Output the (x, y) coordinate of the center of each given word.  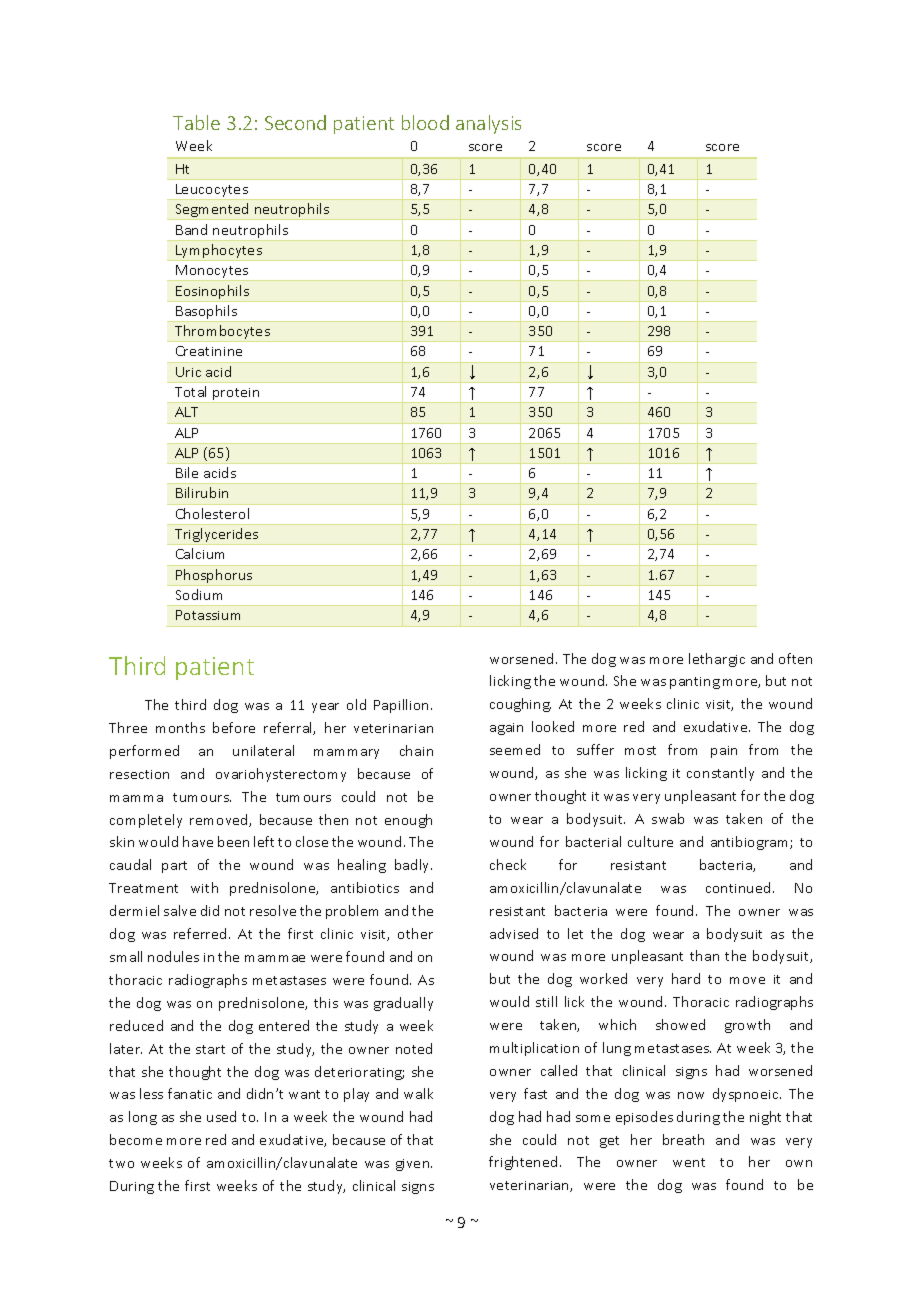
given (414, 1165)
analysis (488, 124)
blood (425, 122)
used (221, 1116)
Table (196, 122)
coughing (520, 705)
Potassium (208, 615)
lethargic (717, 660)
